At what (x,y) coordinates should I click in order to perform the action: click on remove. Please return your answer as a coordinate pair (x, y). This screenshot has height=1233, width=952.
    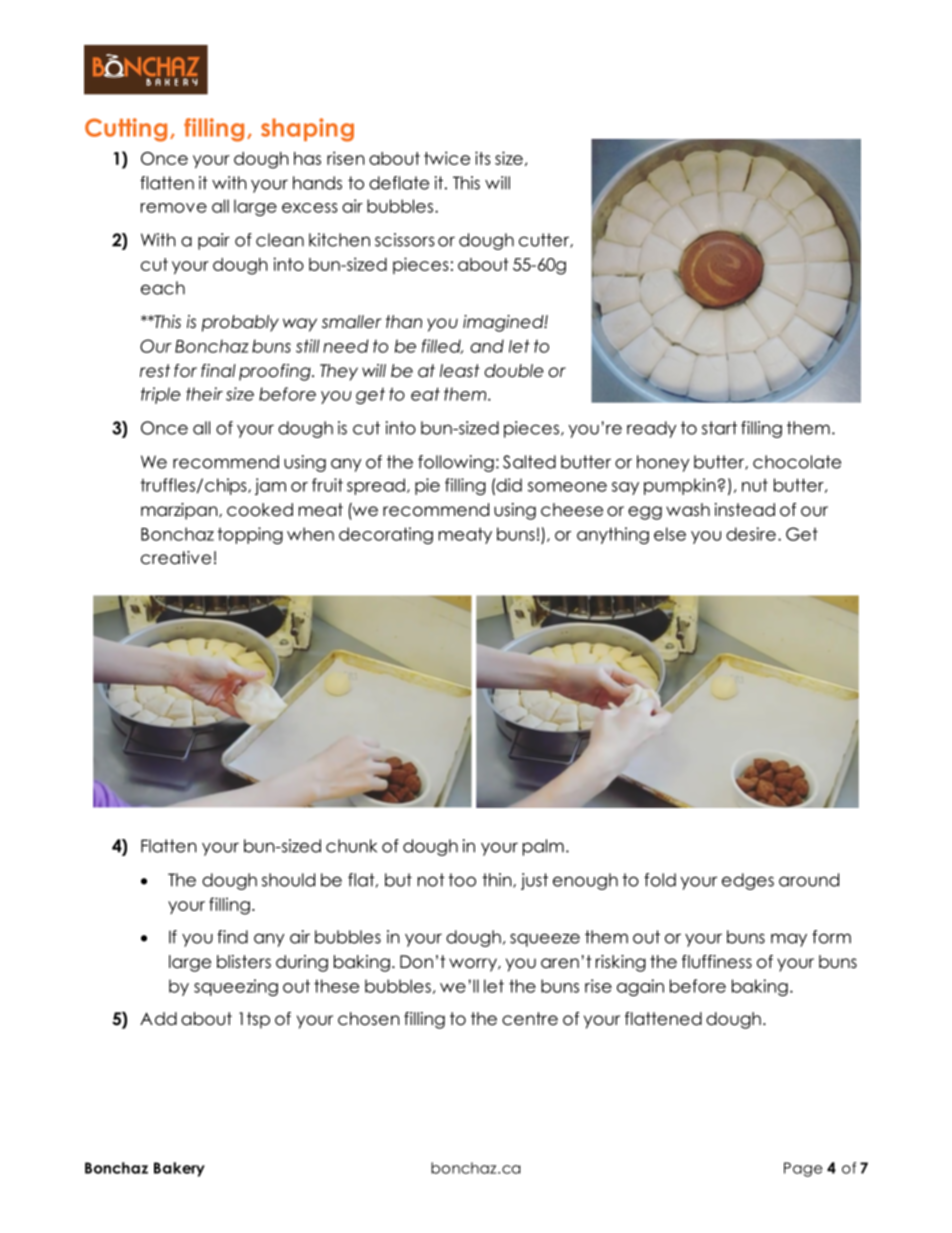
    Looking at the image, I should click on (174, 208).
